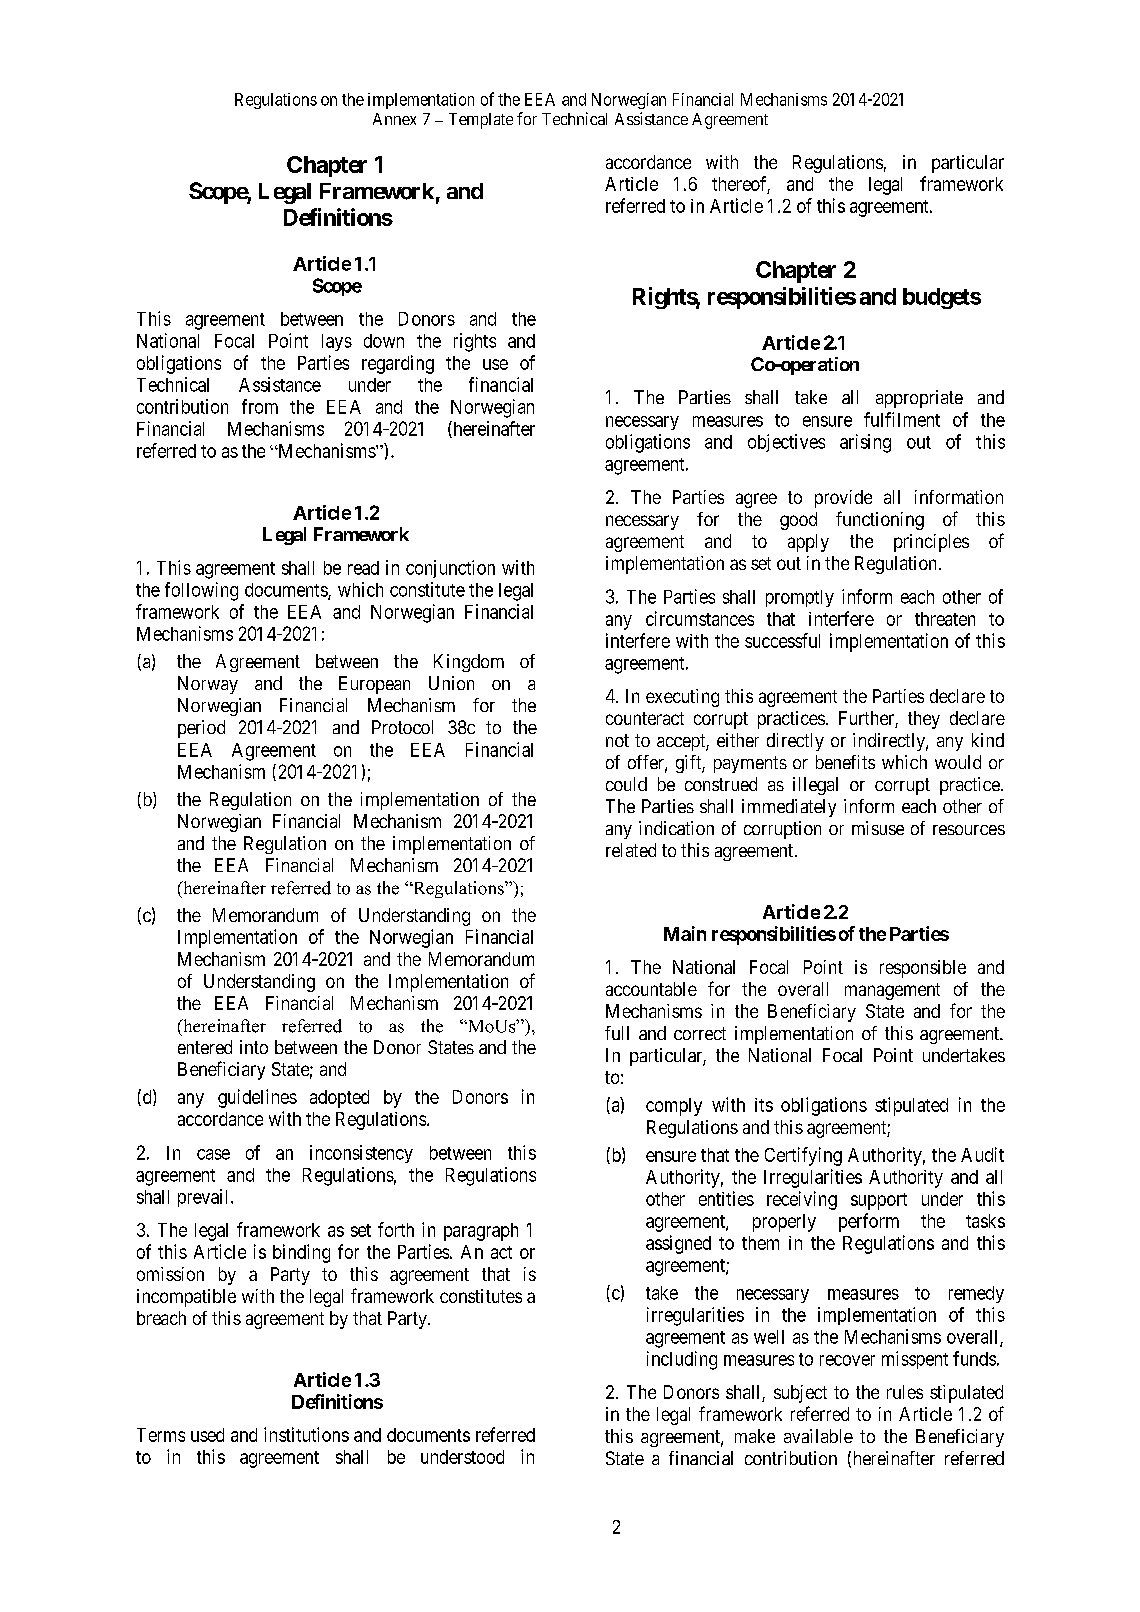 The image size is (1140, 1612). What do you see at coordinates (845, 762) in the page?
I see `benefits` at bounding box center [845, 762].
